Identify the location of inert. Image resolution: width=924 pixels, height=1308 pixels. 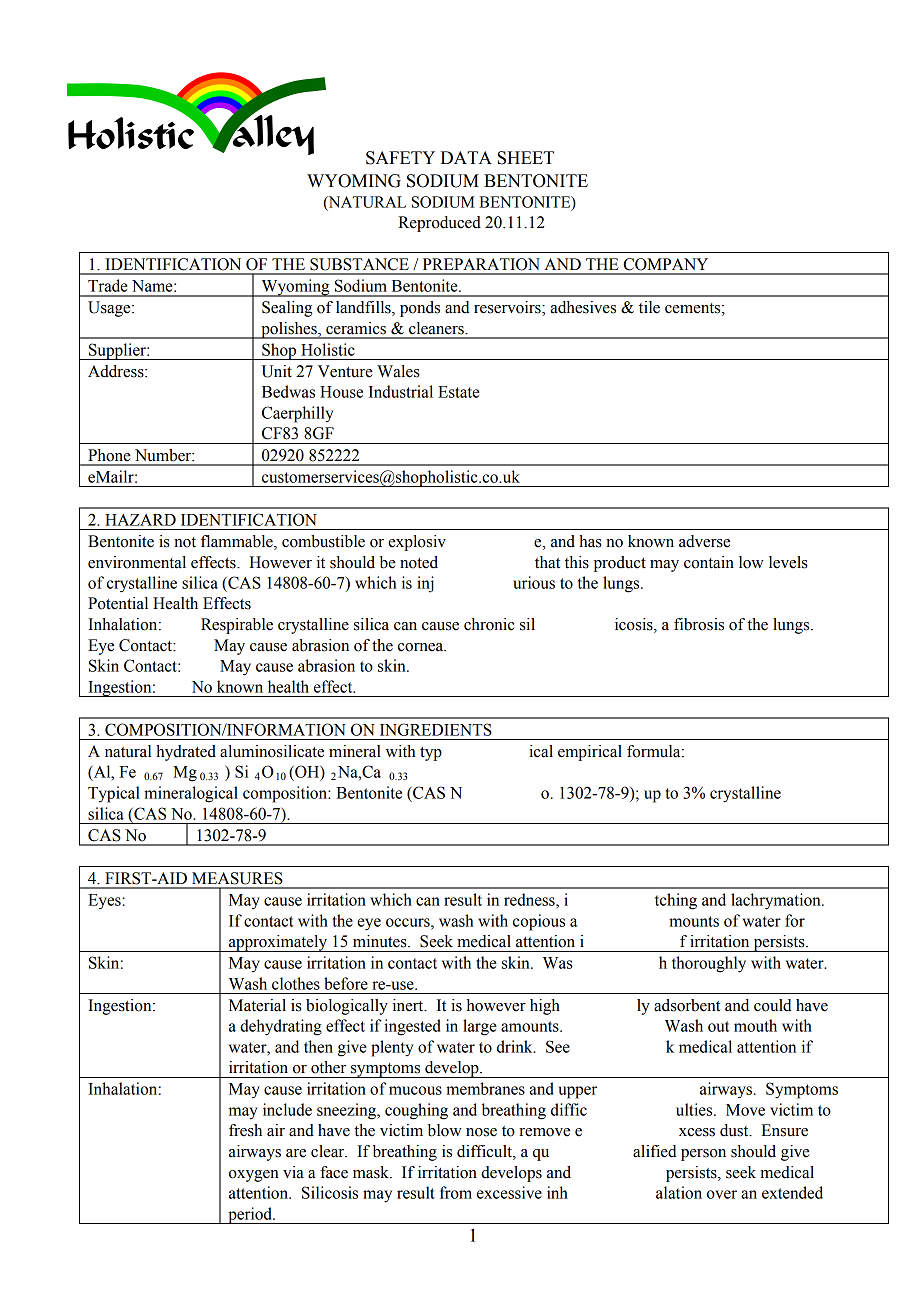
(409, 1005).
